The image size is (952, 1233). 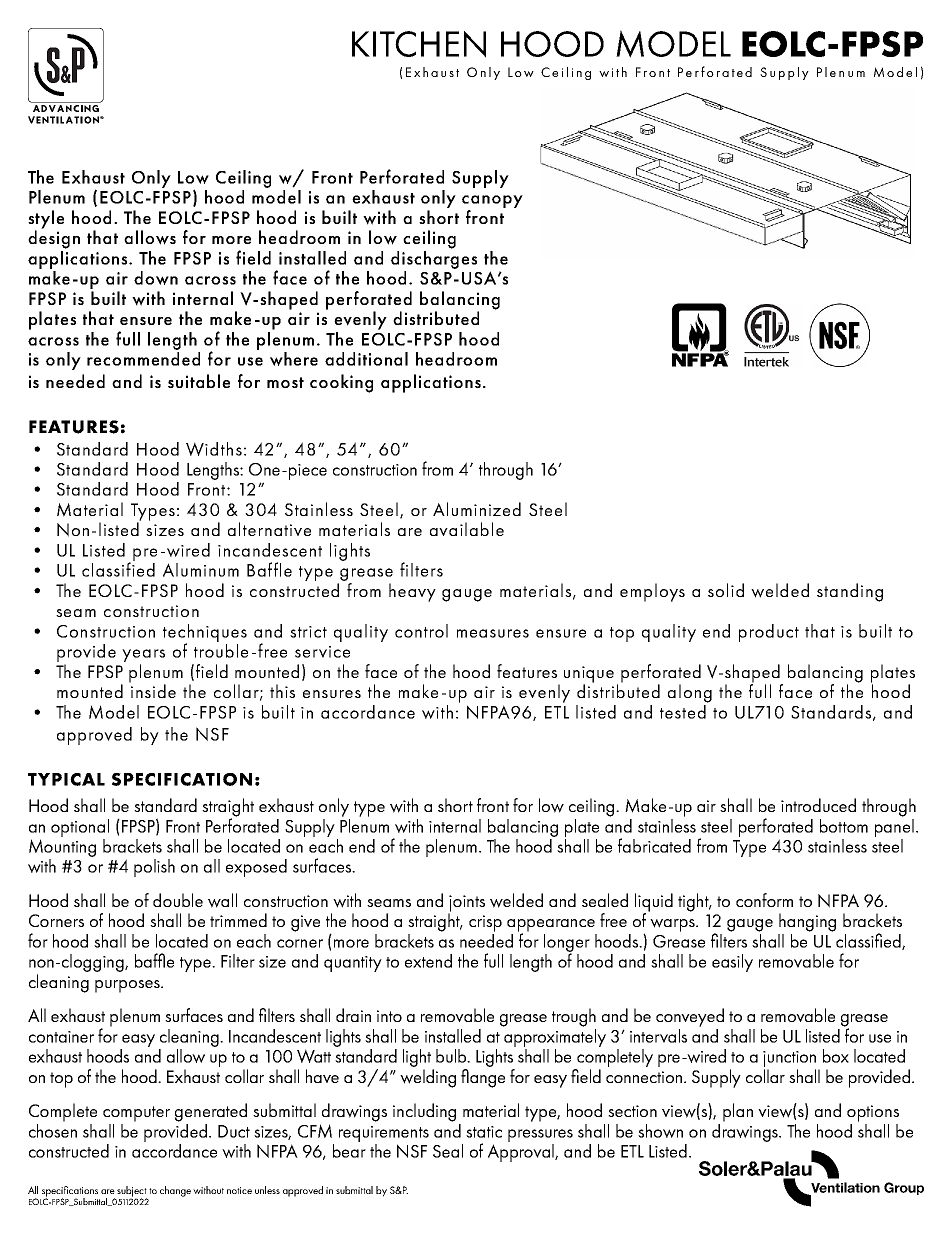 What do you see at coordinates (477, 509) in the document?
I see `Aluminized` at bounding box center [477, 509].
